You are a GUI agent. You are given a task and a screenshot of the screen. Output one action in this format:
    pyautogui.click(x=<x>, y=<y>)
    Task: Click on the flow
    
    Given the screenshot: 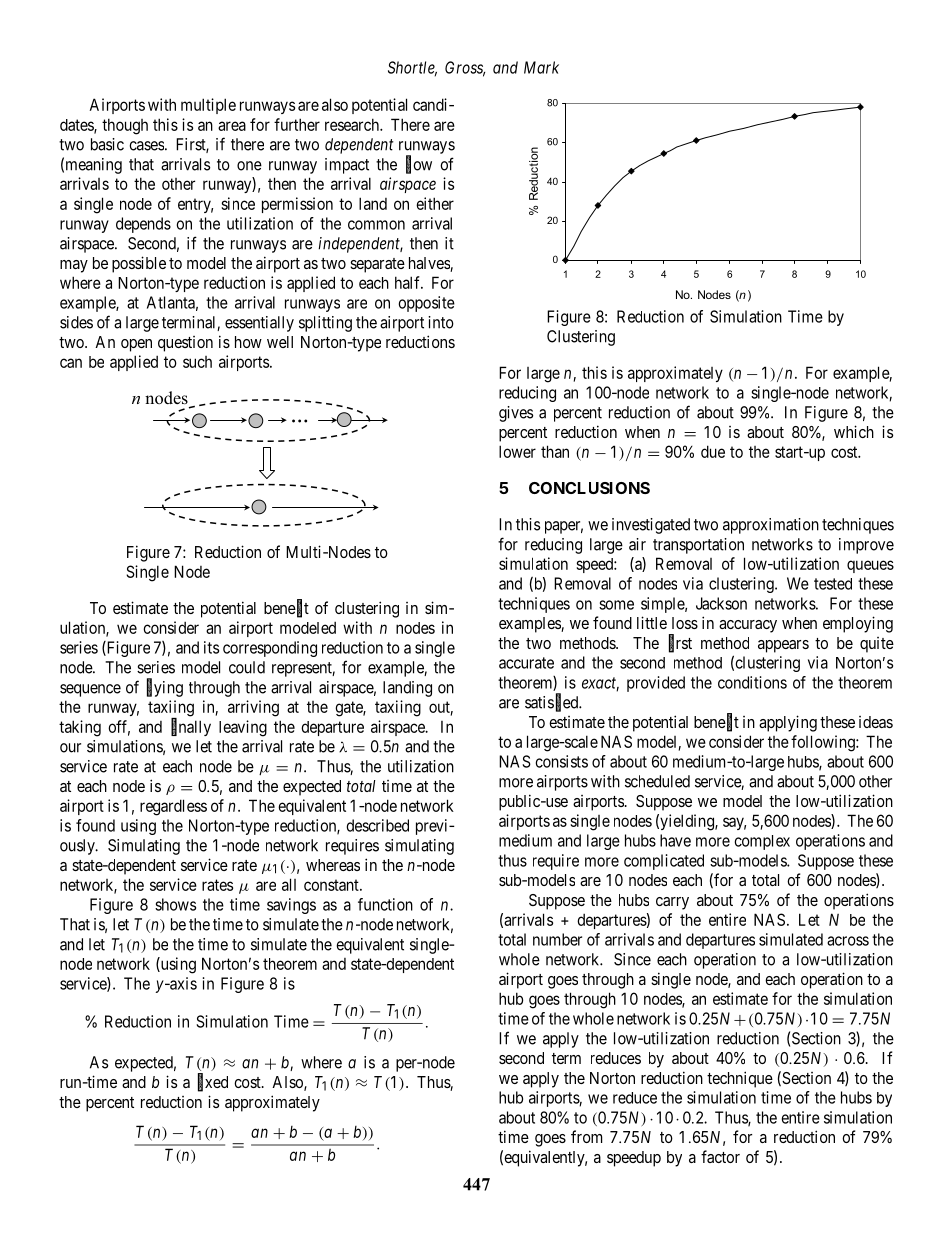 What is the action you would take?
    pyautogui.click(x=419, y=164)
